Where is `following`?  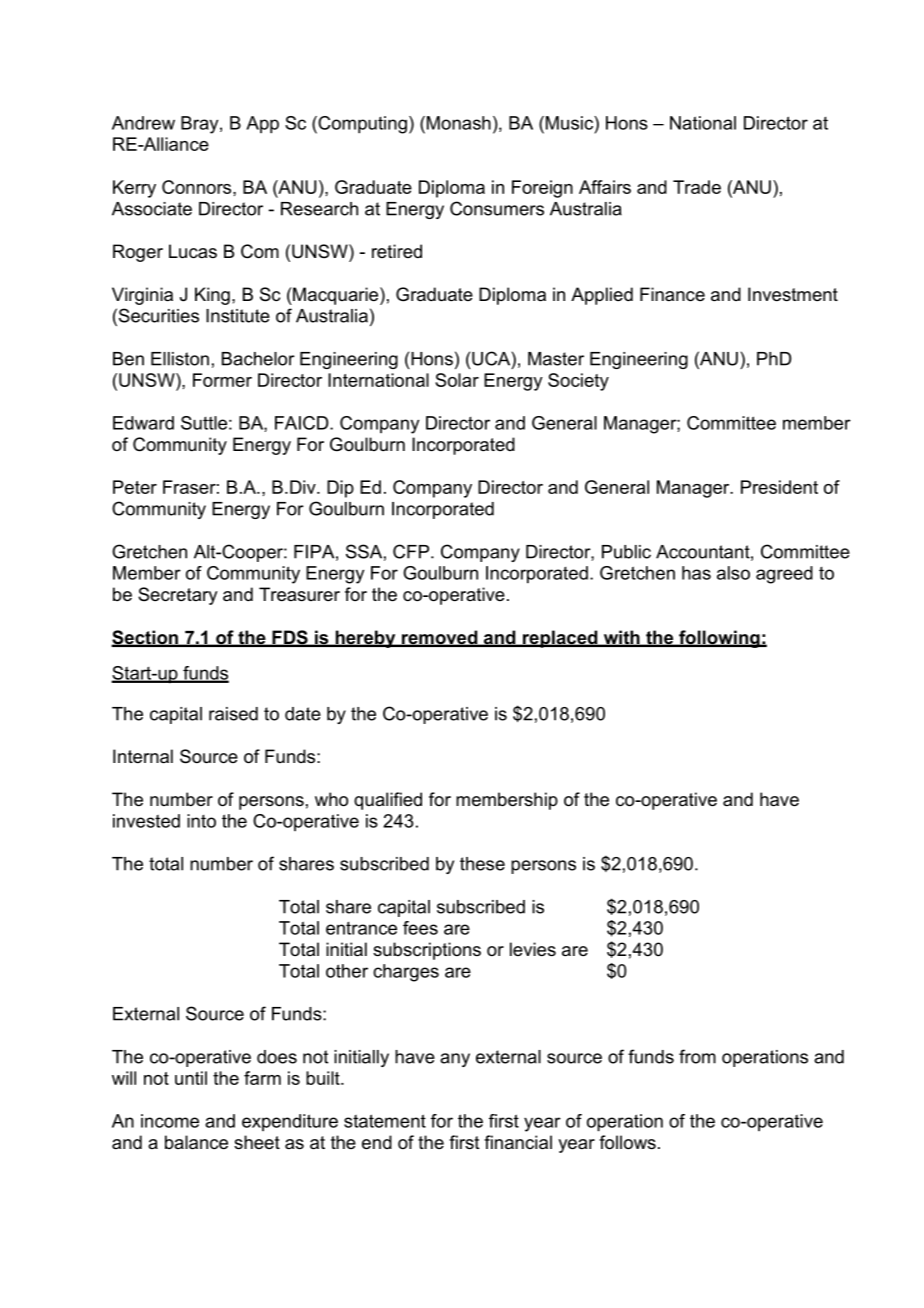 following is located at coordinates (719, 639).
